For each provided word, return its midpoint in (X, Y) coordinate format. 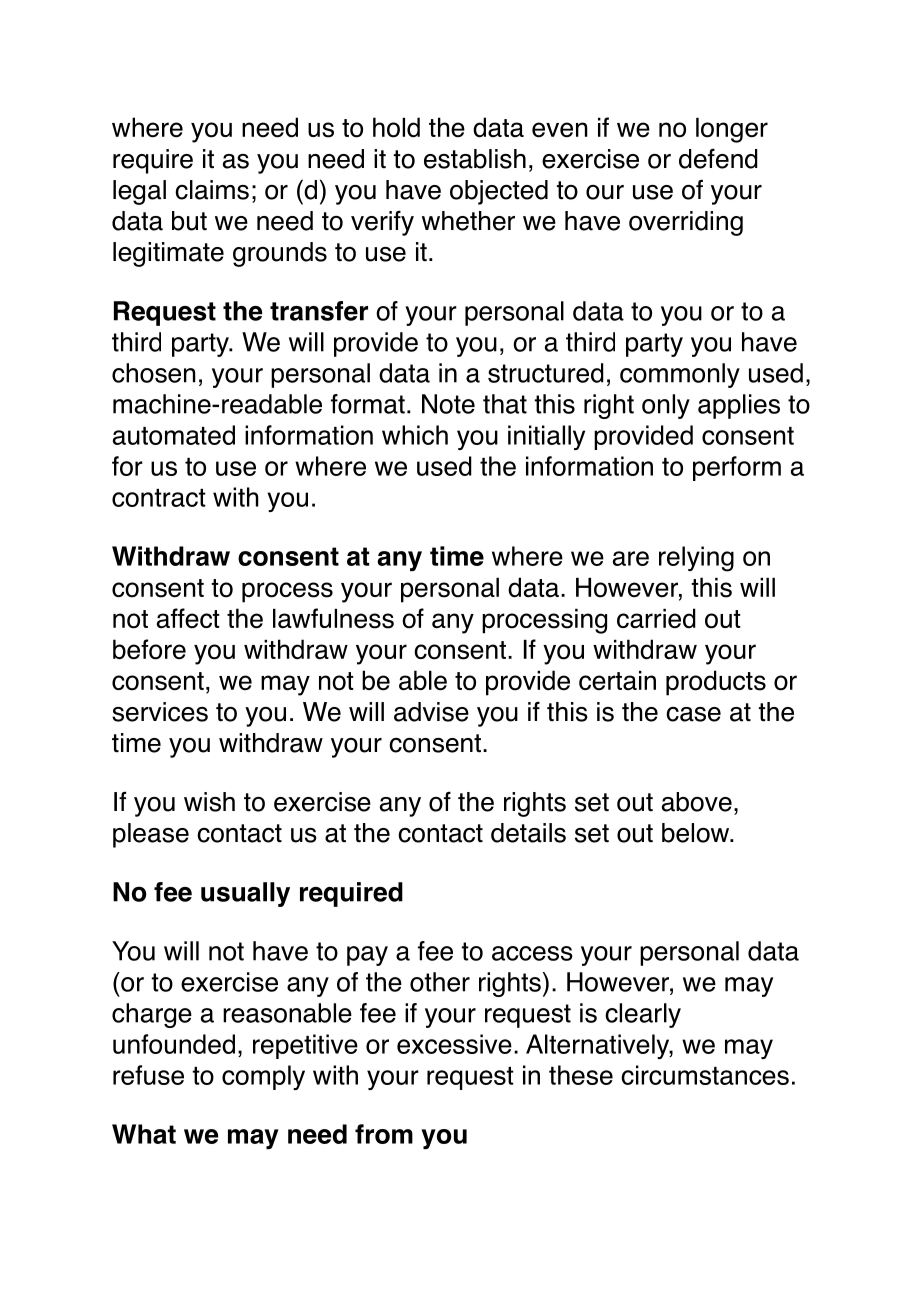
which (415, 435)
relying (696, 559)
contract (159, 498)
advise (431, 712)
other (440, 982)
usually (245, 894)
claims (212, 190)
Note (448, 404)
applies (739, 406)
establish (475, 159)
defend (718, 158)
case (693, 714)
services (160, 712)
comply (263, 1077)
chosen (154, 373)
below (697, 833)
